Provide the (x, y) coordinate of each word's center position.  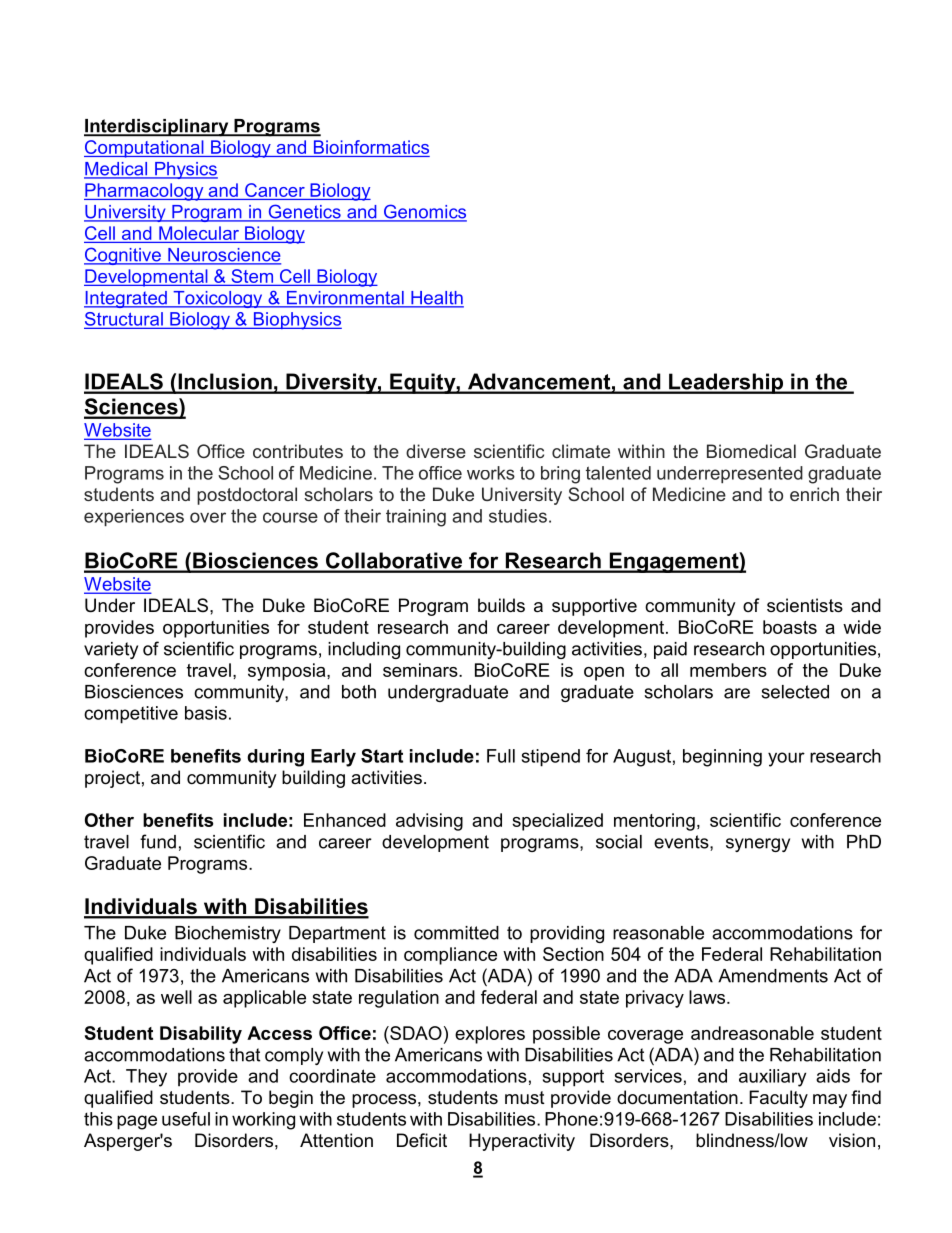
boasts (790, 627)
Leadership (726, 383)
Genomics (424, 212)
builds (501, 605)
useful (186, 1119)
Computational (145, 149)
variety (111, 650)
